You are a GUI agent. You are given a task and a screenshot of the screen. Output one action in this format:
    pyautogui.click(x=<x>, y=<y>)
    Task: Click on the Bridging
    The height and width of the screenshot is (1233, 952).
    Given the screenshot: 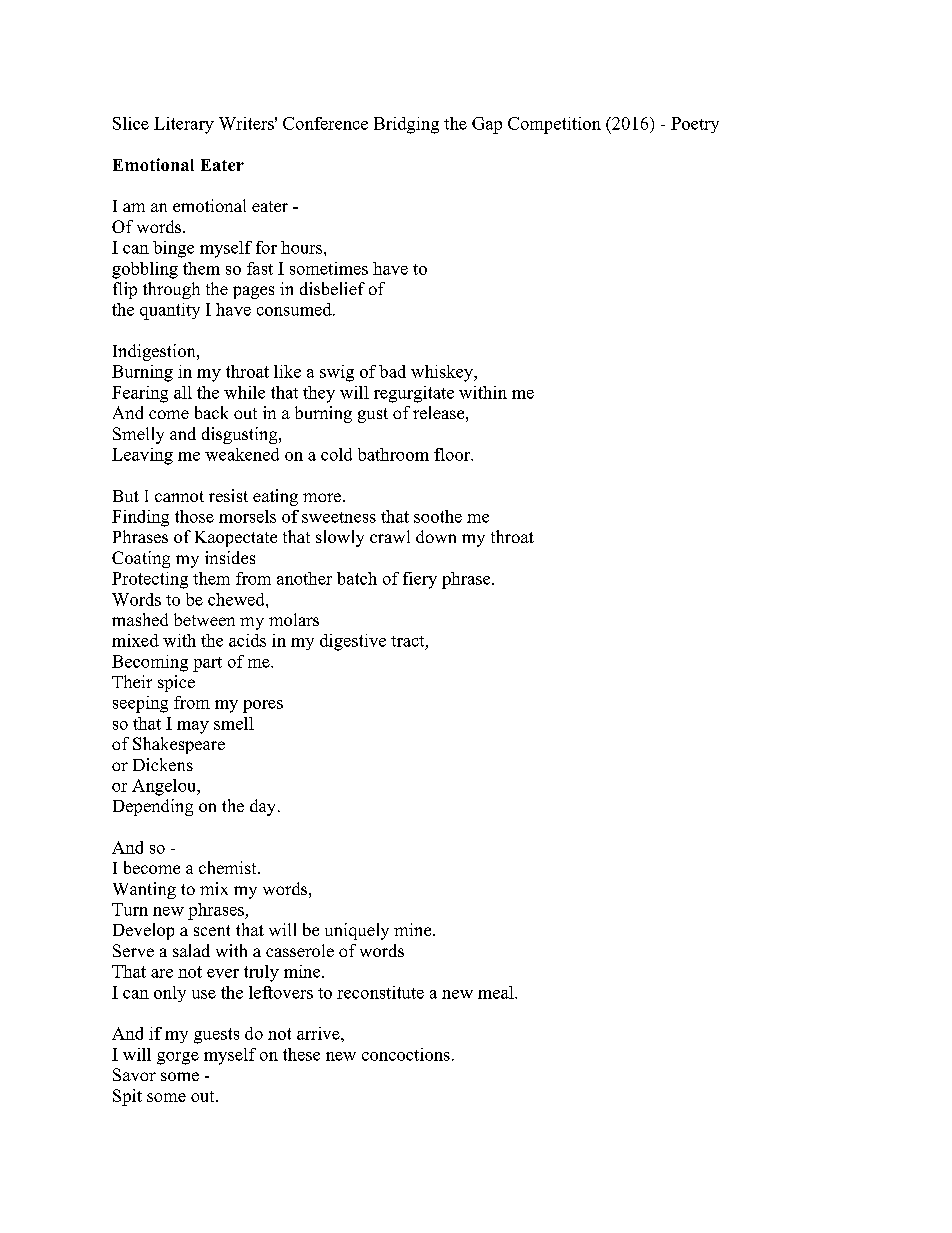 What is the action you would take?
    pyautogui.click(x=406, y=125)
